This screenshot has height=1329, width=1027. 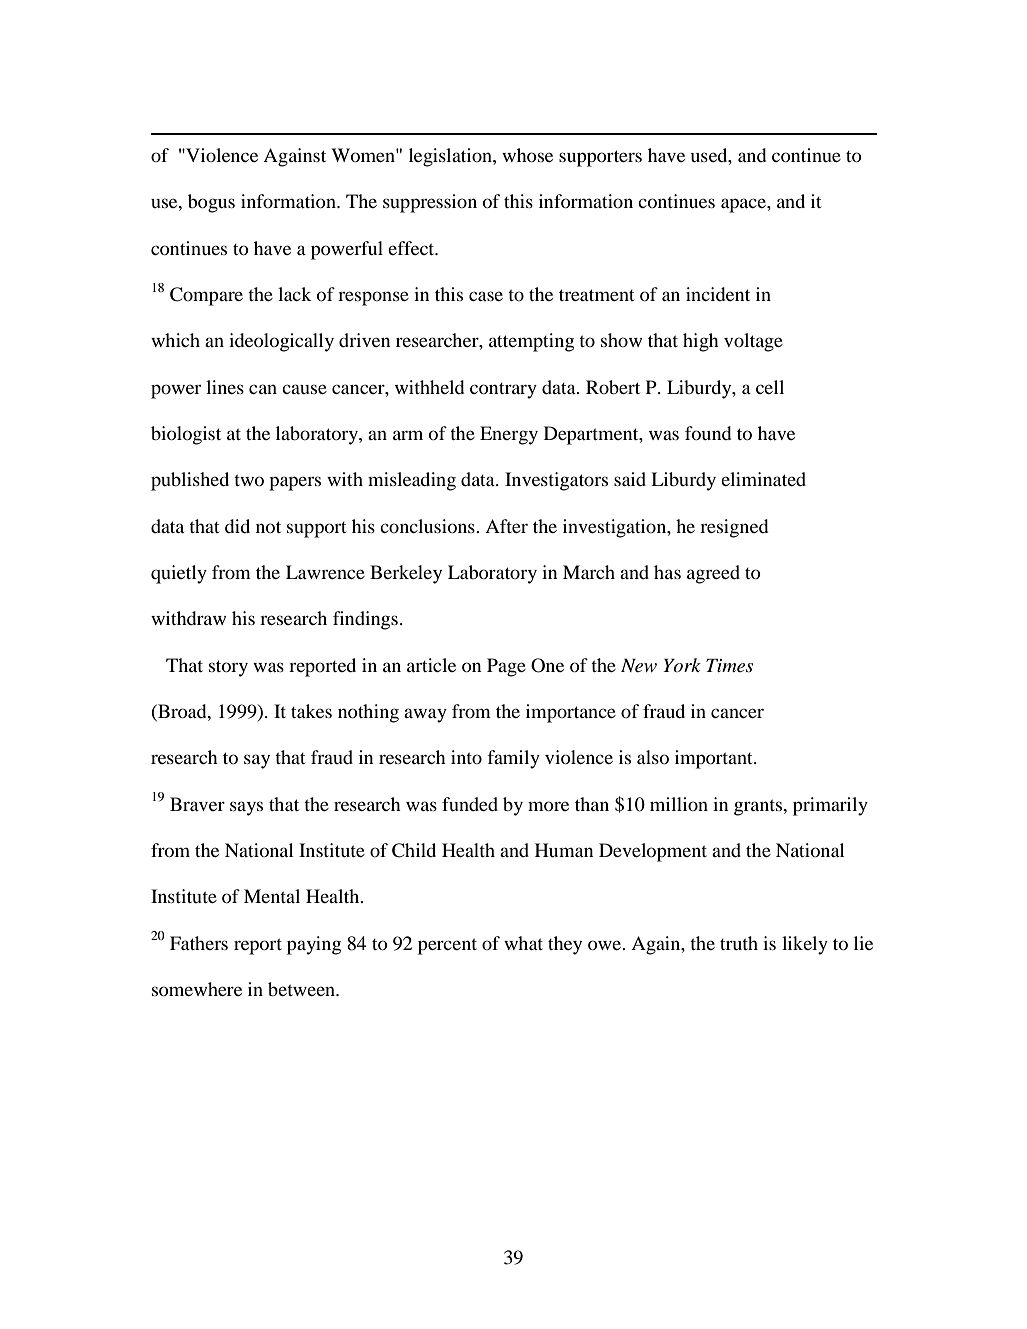 I want to click on grants, so click(x=759, y=807).
